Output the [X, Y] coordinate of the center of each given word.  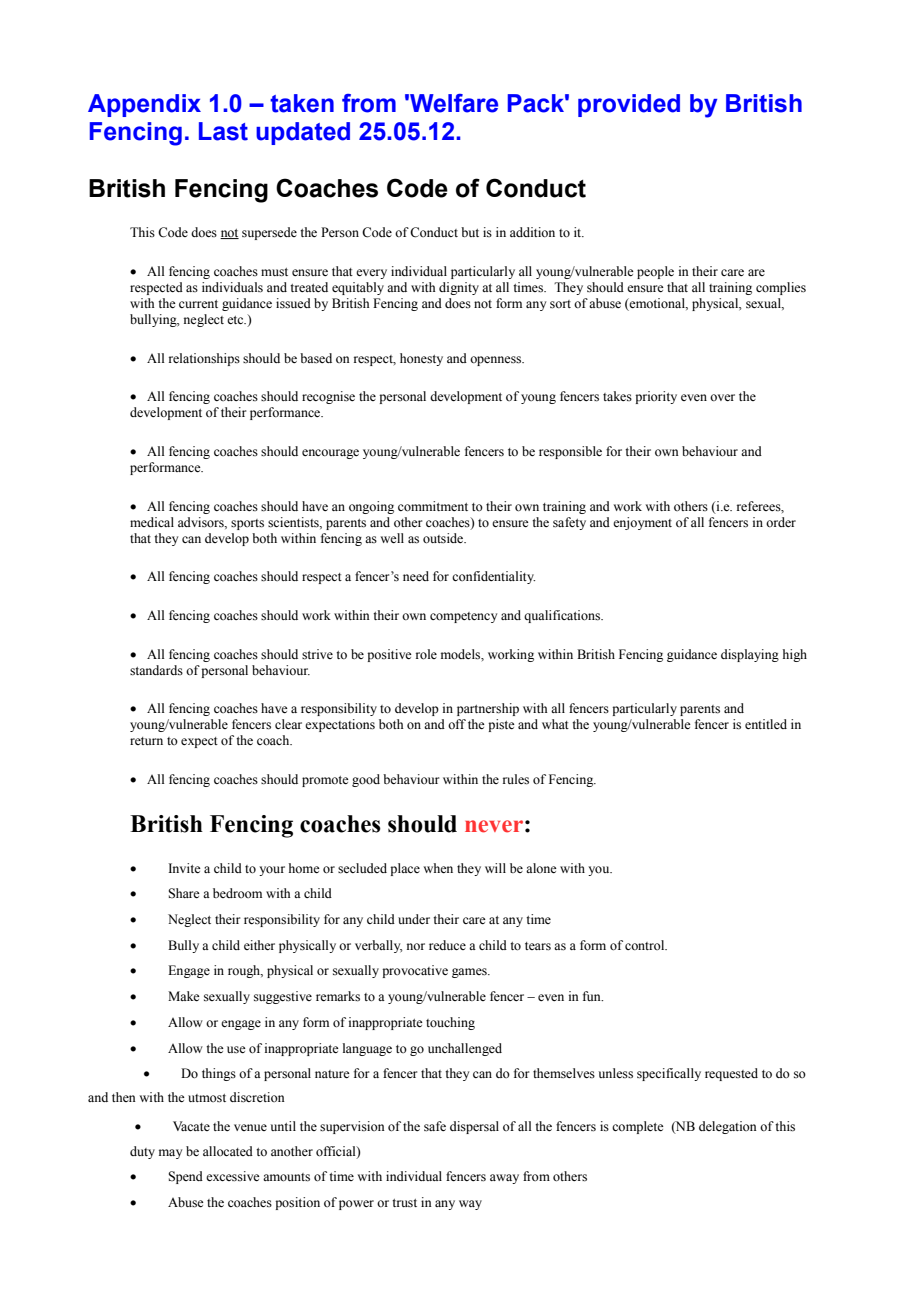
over [722, 397]
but [470, 232]
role [426, 654]
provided [629, 105]
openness [497, 361]
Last [223, 131]
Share [184, 893]
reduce [447, 945]
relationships [204, 359]
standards [156, 670]
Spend [185, 1177]
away [504, 1179]
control [646, 945]
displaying [750, 655]
